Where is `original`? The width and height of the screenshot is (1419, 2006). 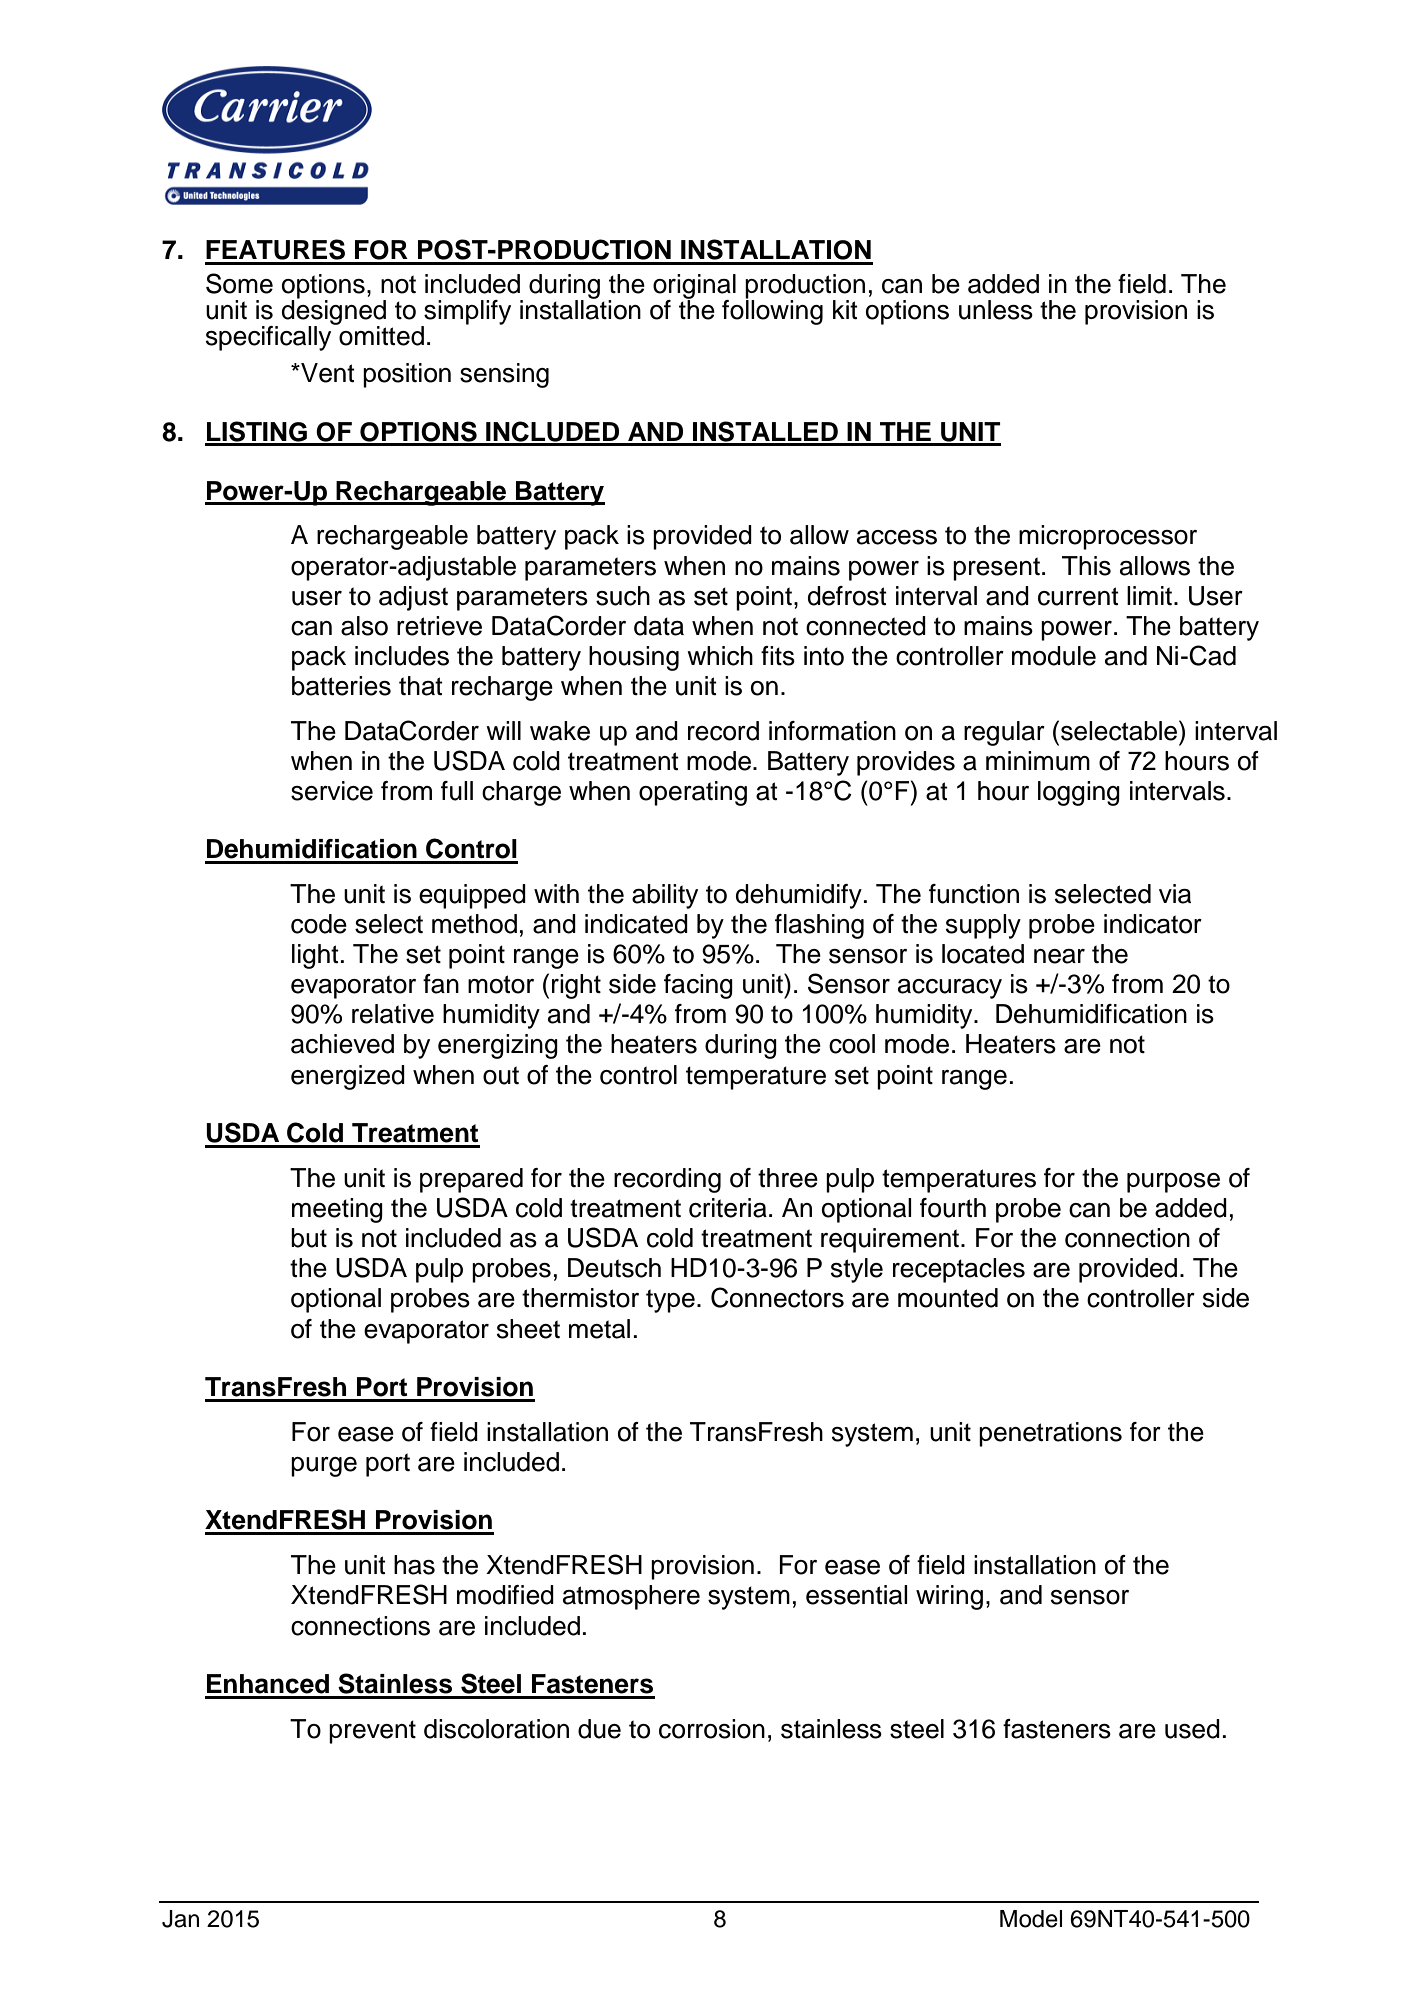 original is located at coordinates (694, 287).
